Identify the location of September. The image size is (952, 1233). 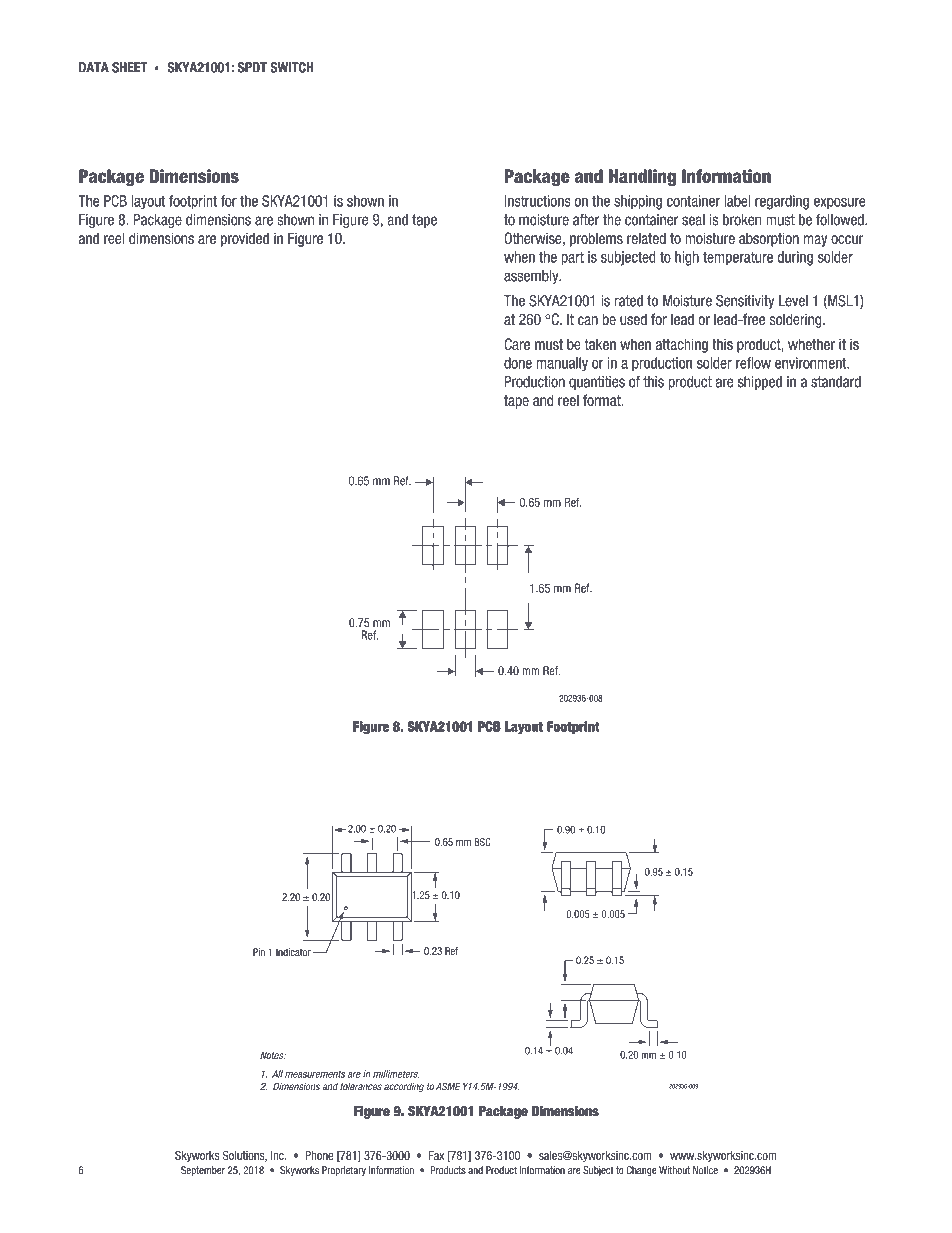
(203, 1171).
